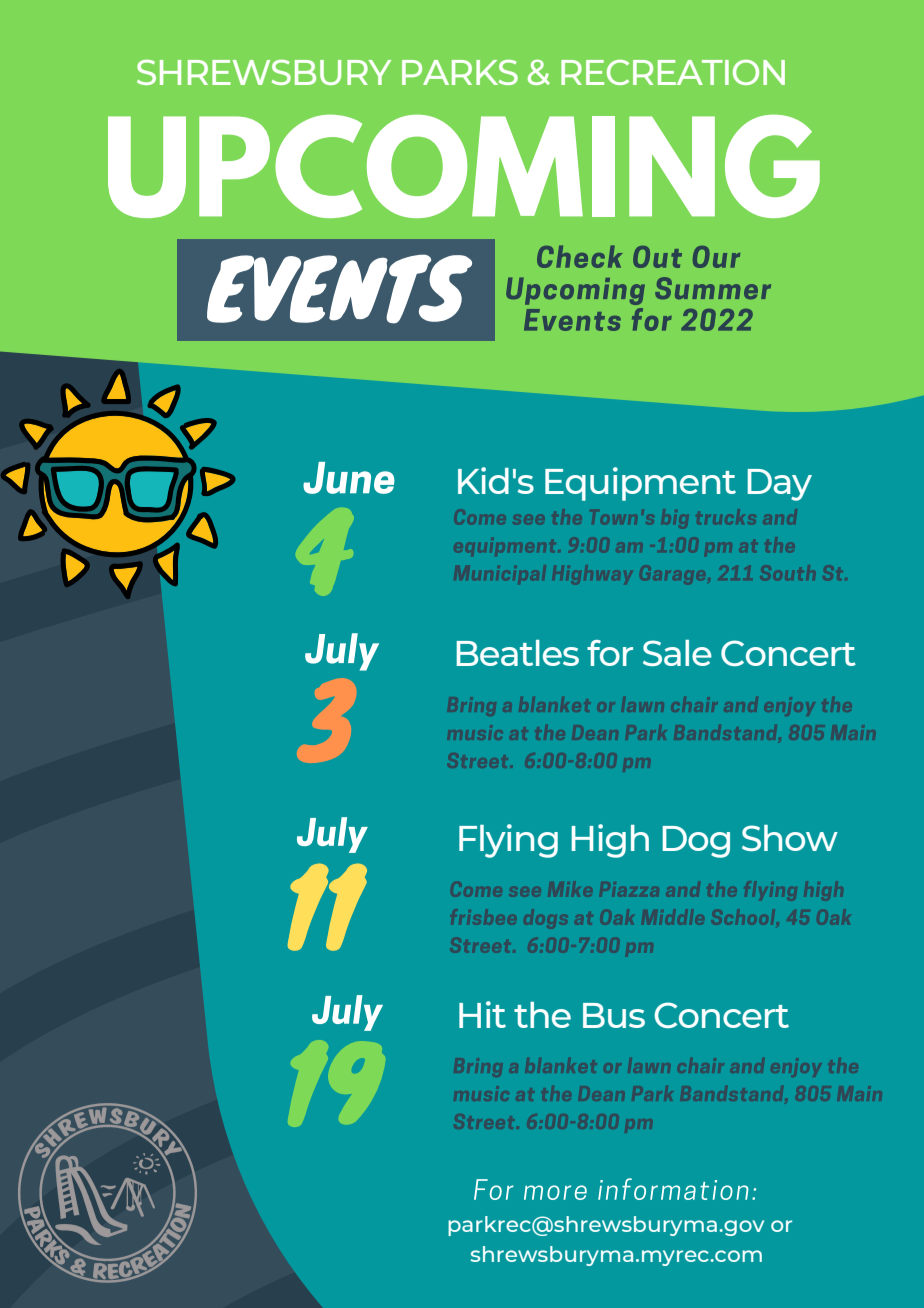  Describe the element at coordinates (482, 1014) in the image. I see `Hit` at that location.
